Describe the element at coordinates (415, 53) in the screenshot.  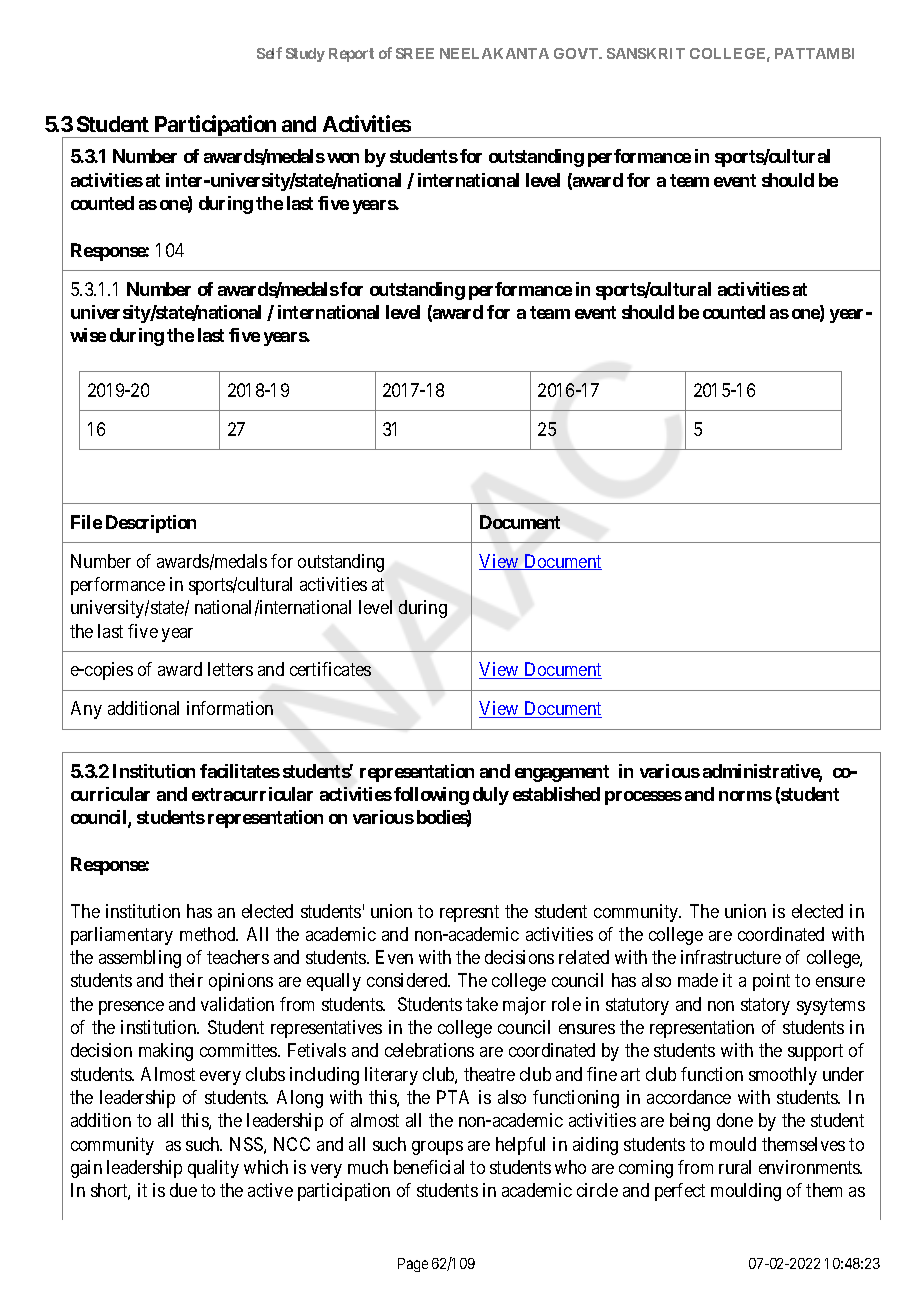
I see `SREE` at that location.
